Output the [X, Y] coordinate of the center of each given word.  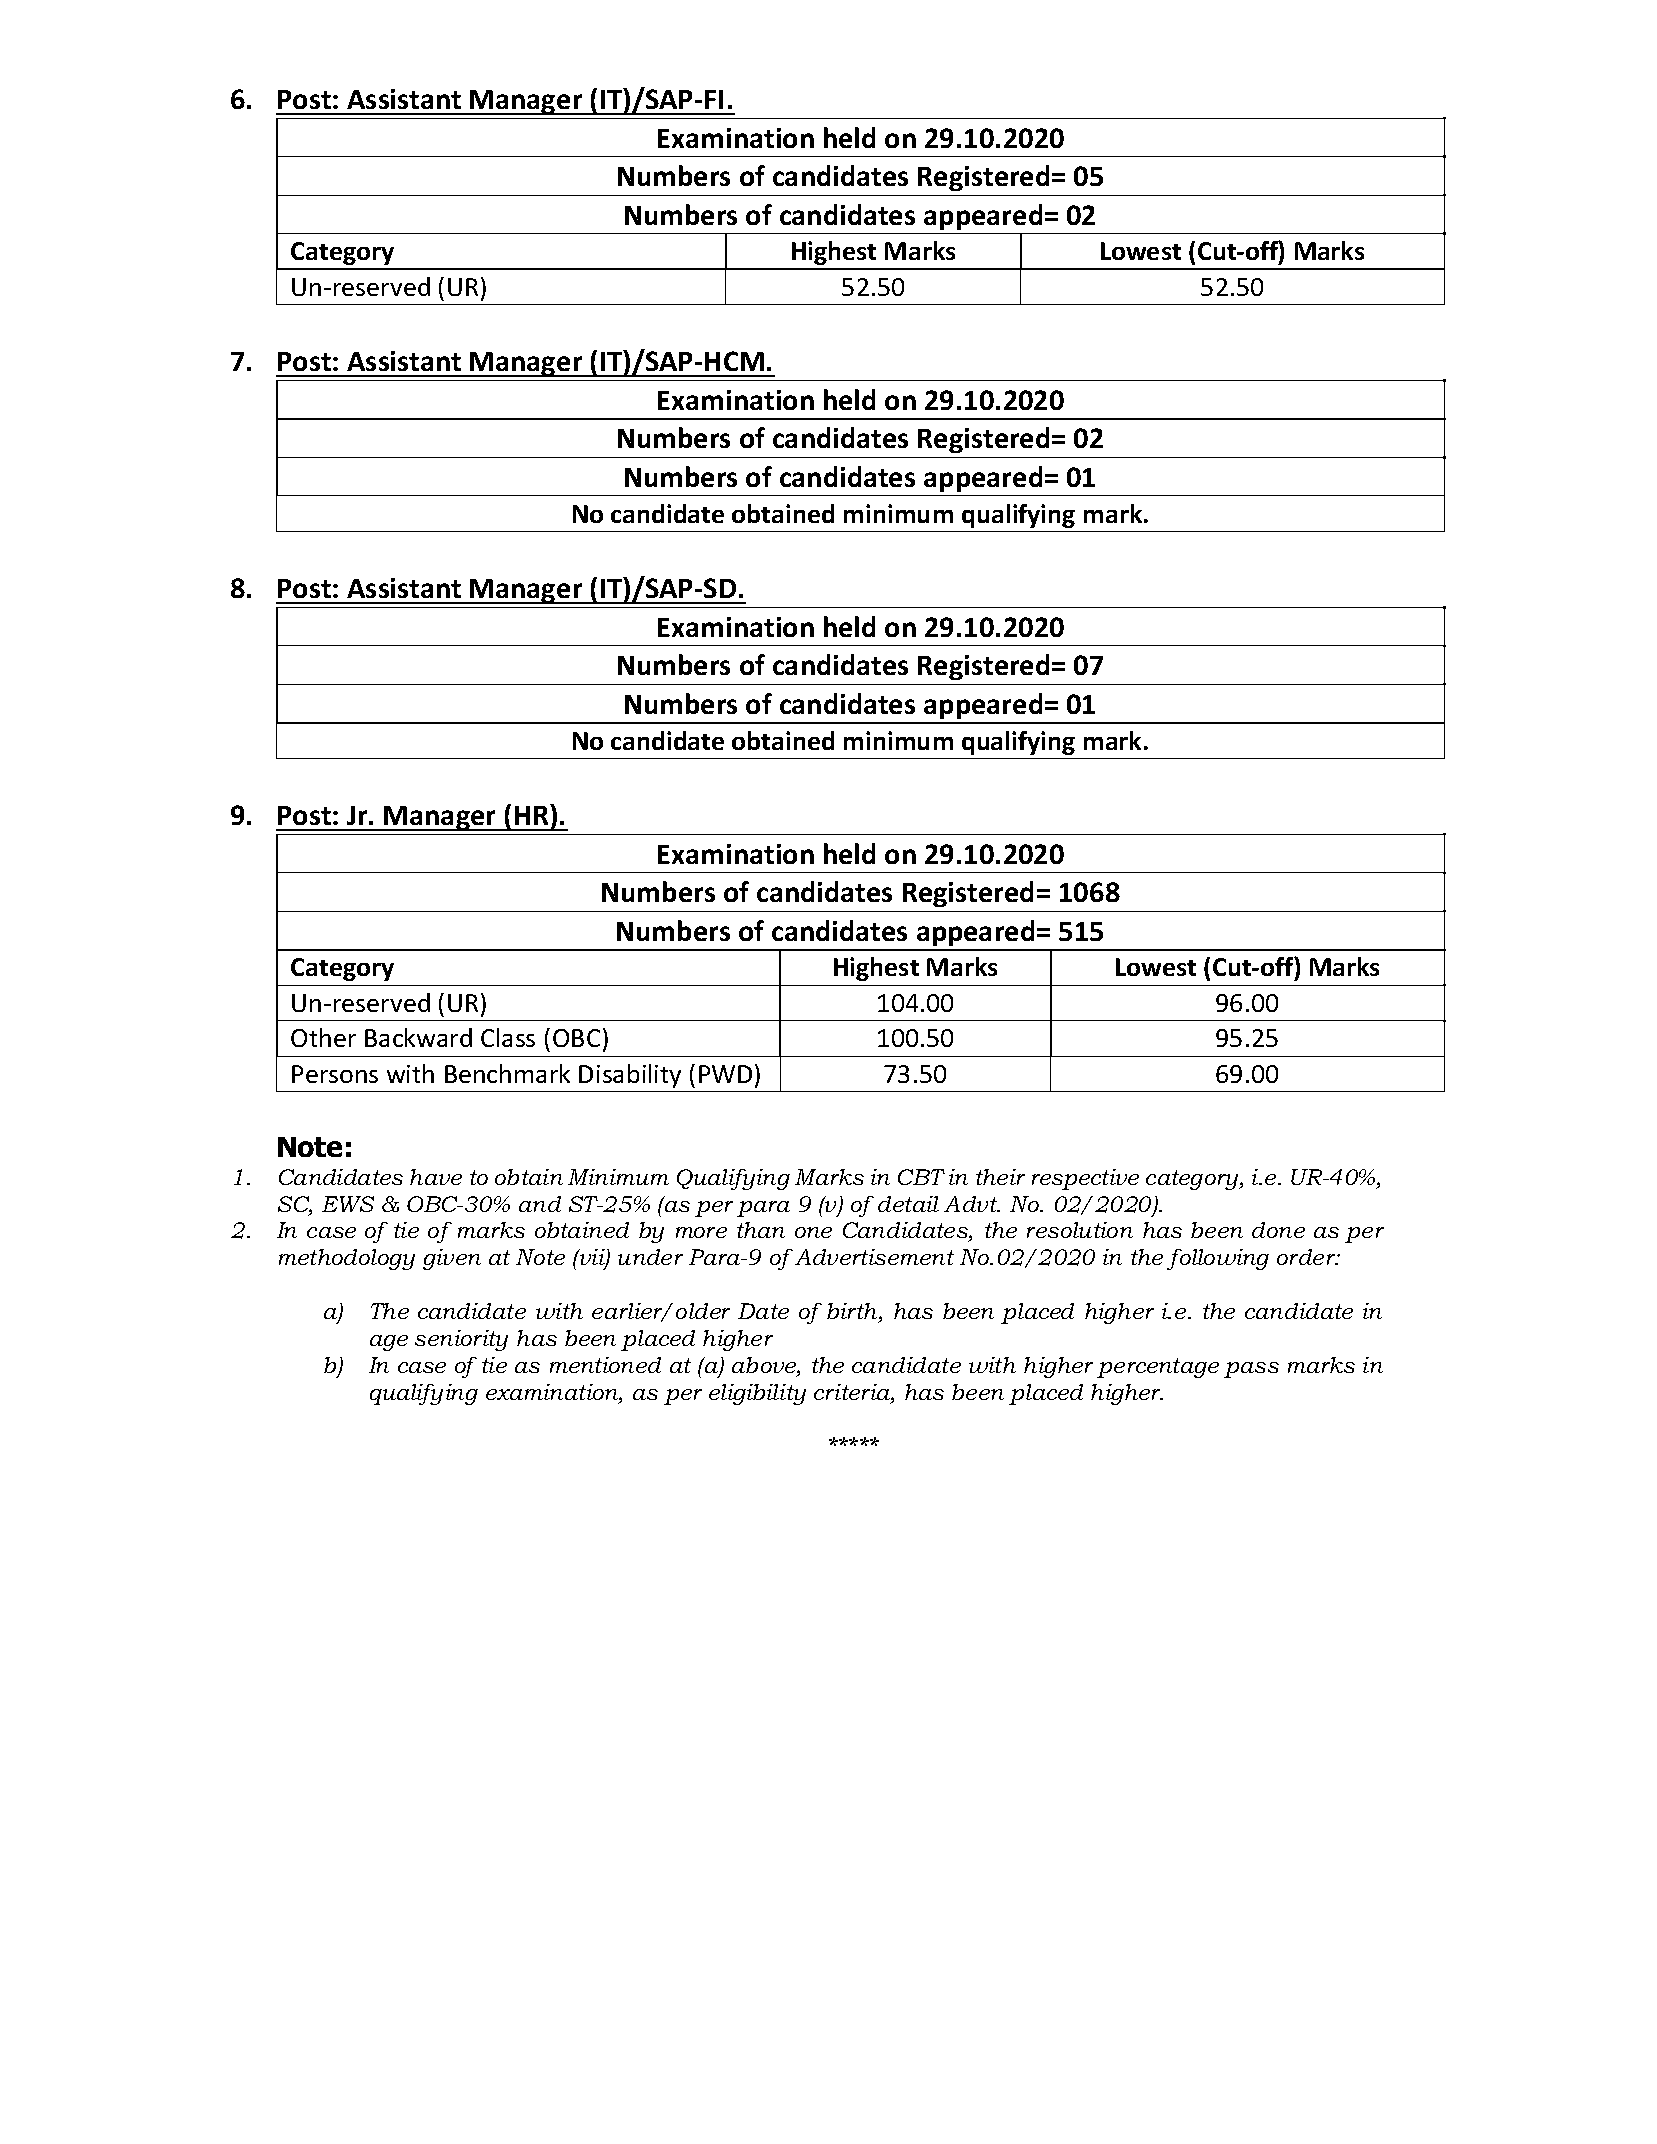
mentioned [605, 1365]
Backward [418, 1037]
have [436, 1177]
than [761, 1230]
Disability [630, 1076]
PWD [725, 1074]
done [1278, 1230]
